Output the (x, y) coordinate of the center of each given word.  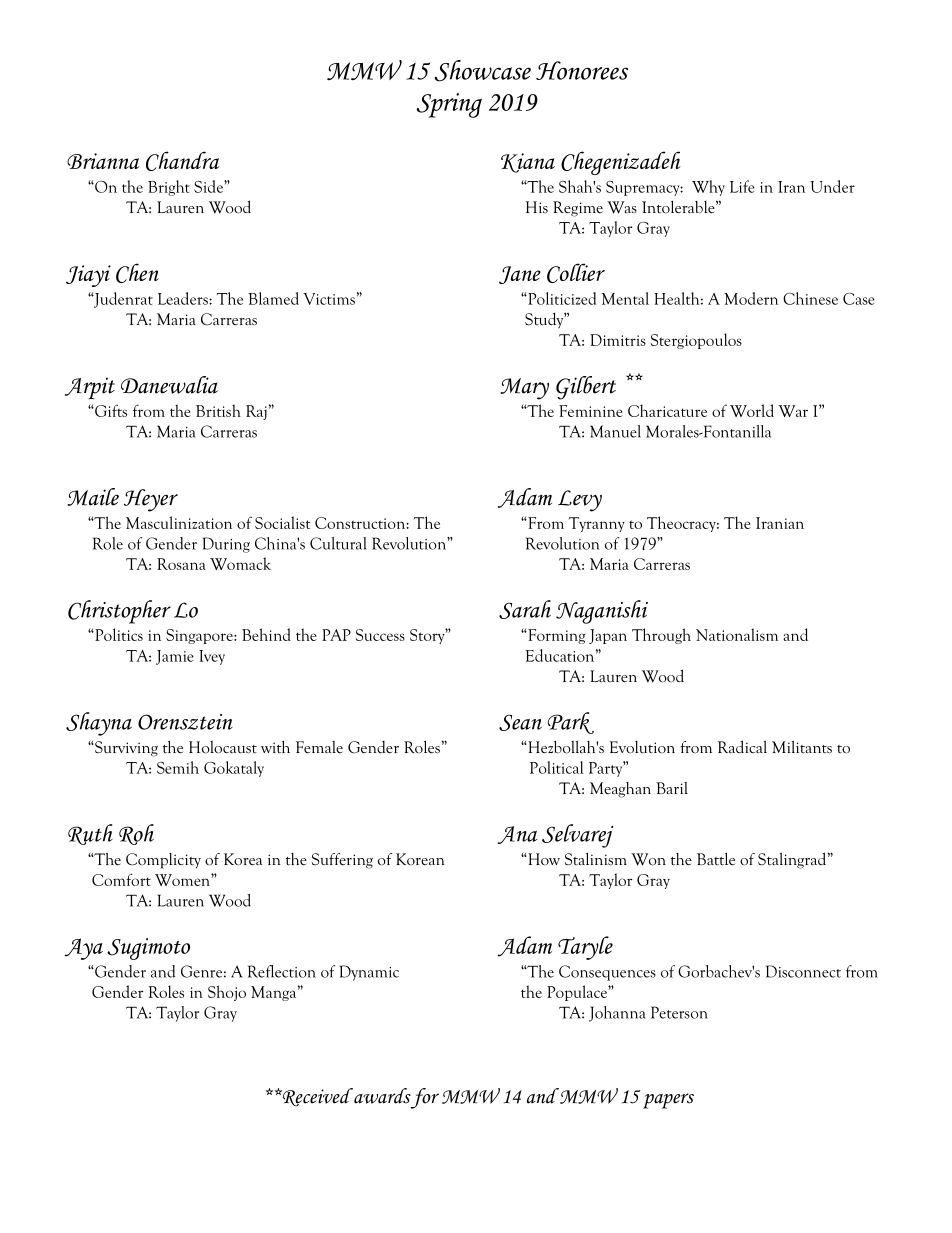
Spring (449, 105)
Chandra (183, 161)
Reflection (282, 971)
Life (742, 186)
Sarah (525, 609)
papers (668, 1101)
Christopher (119, 612)
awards (381, 1096)
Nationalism (737, 634)
